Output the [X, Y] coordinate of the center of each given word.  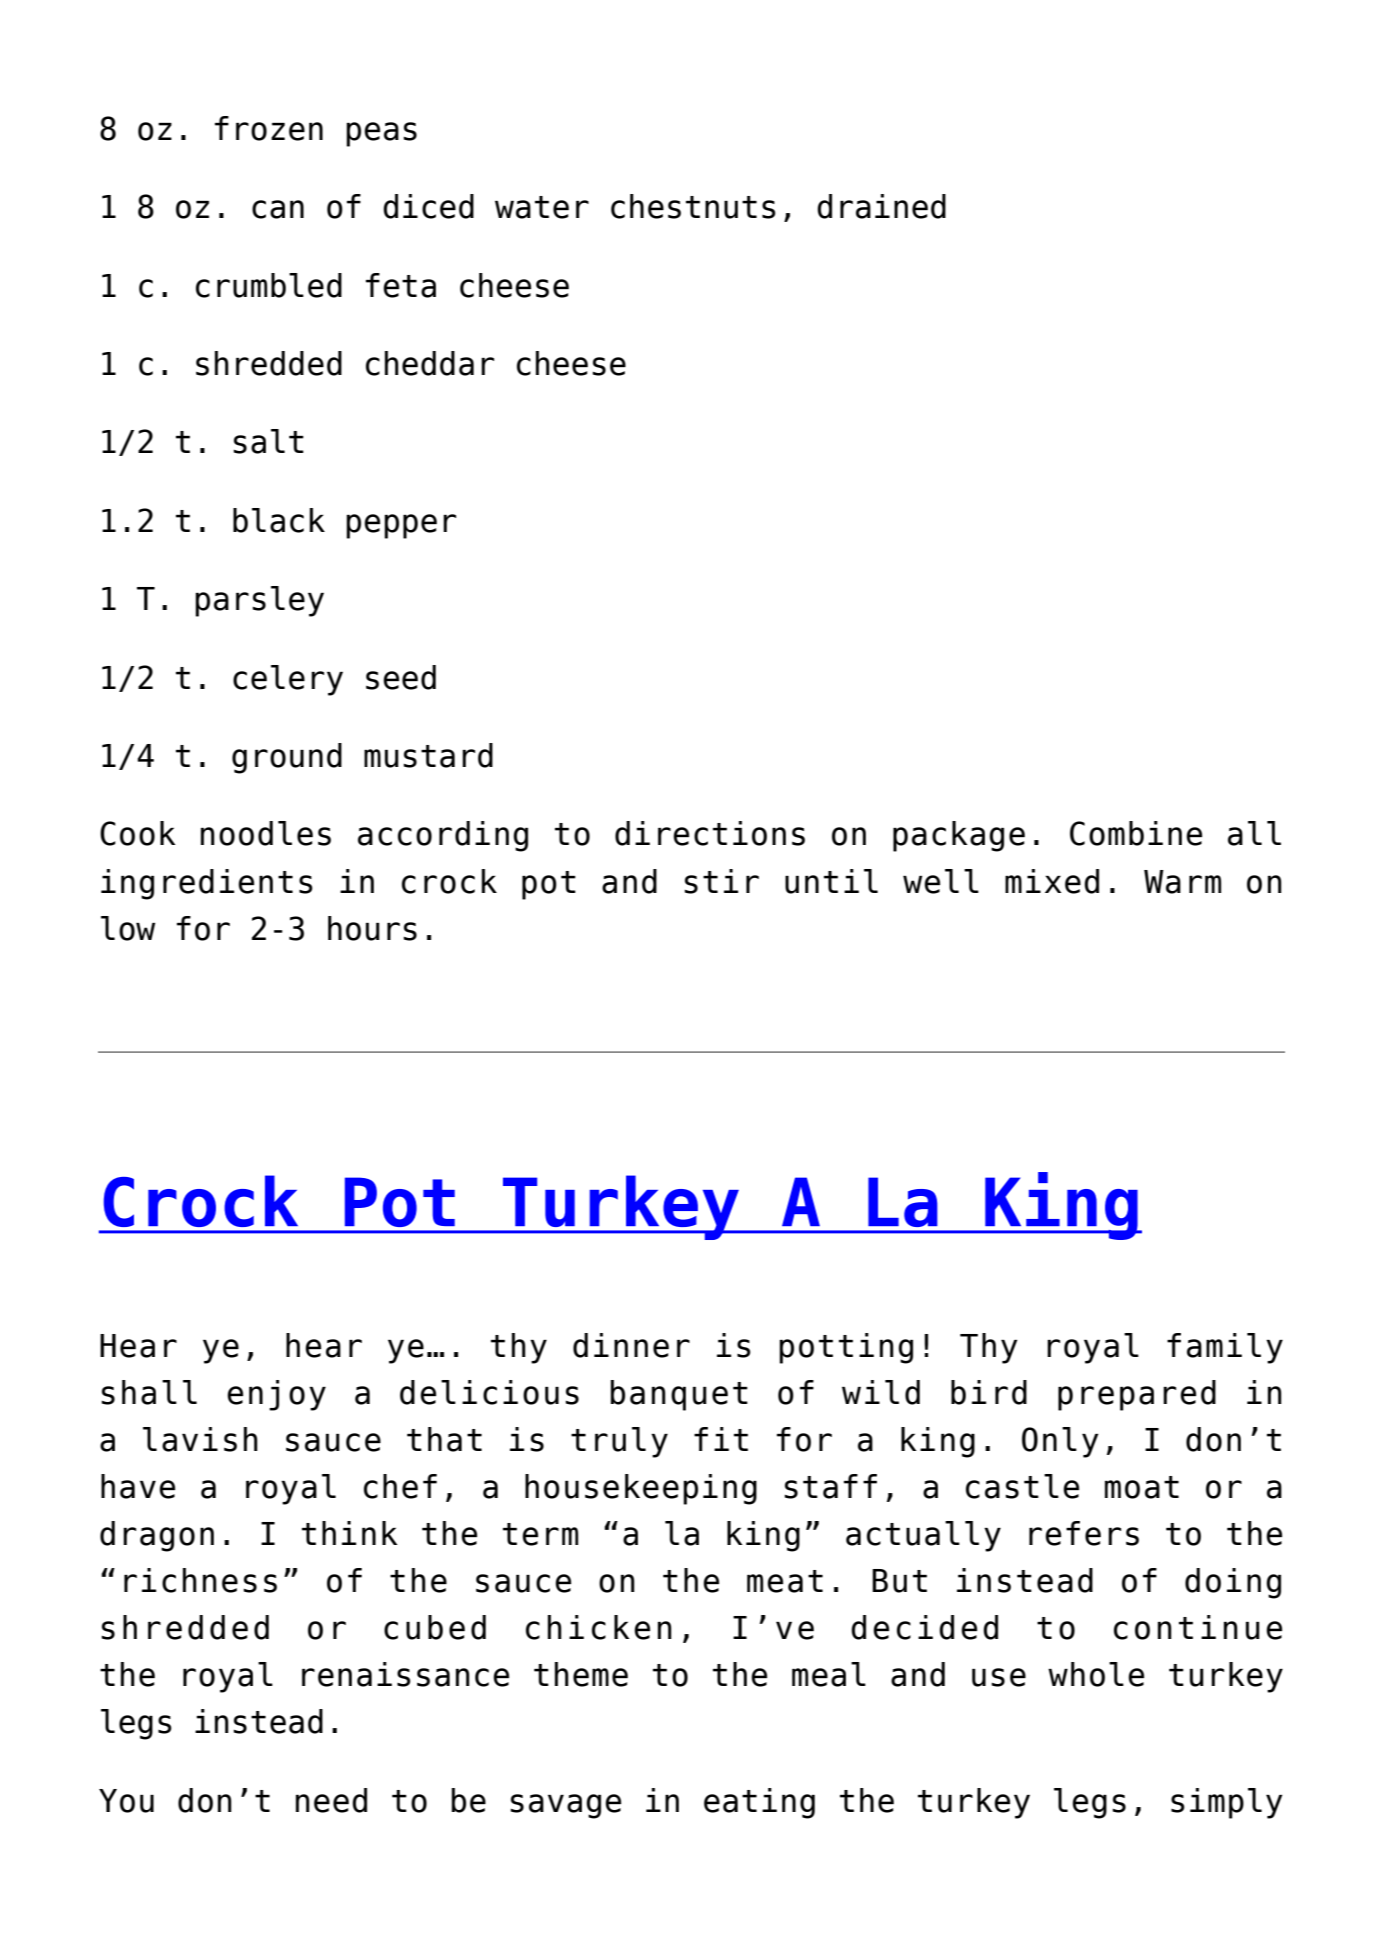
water [542, 207]
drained [881, 206]
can [278, 209]
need [331, 1800]
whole [1096, 1674]
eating [759, 1803]
